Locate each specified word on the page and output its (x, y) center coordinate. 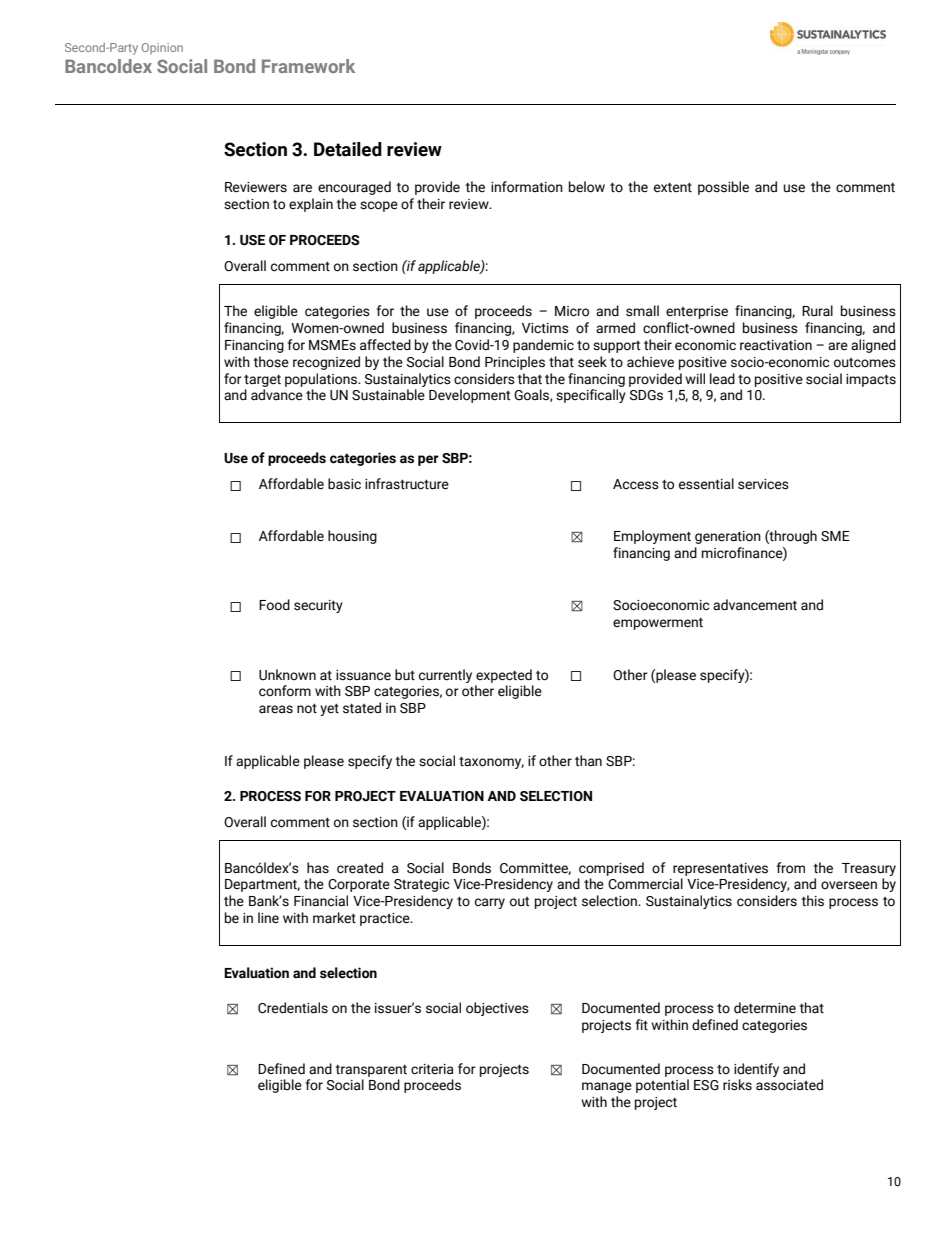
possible (723, 188)
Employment (652, 537)
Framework (308, 66)
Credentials (293, 1008)
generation (728, 537)
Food (274, 605)
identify (756, 1070)
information (527, 187)
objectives (497, 1009)
